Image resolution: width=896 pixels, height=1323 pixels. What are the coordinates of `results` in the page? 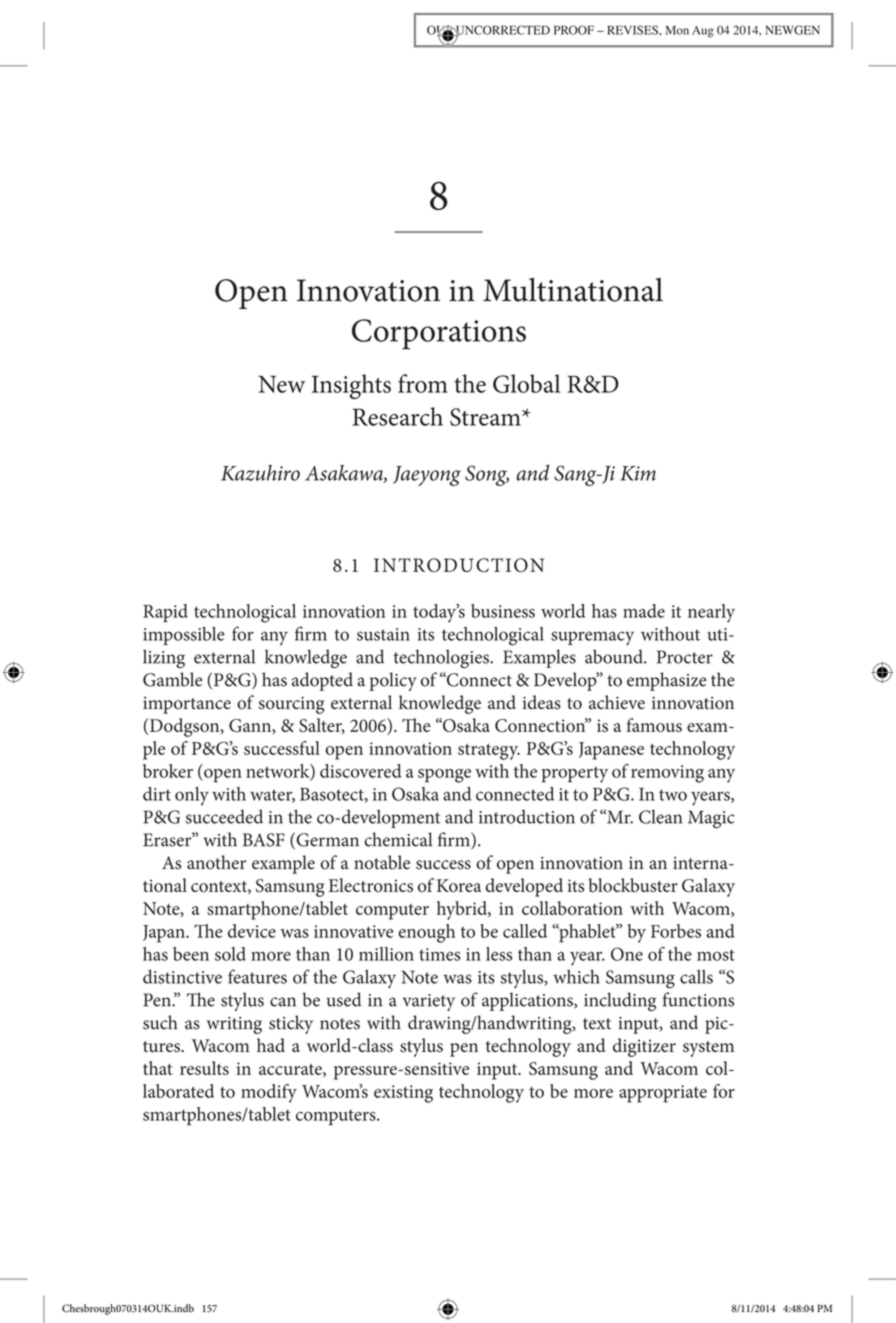 It's located at (204, 1068).
